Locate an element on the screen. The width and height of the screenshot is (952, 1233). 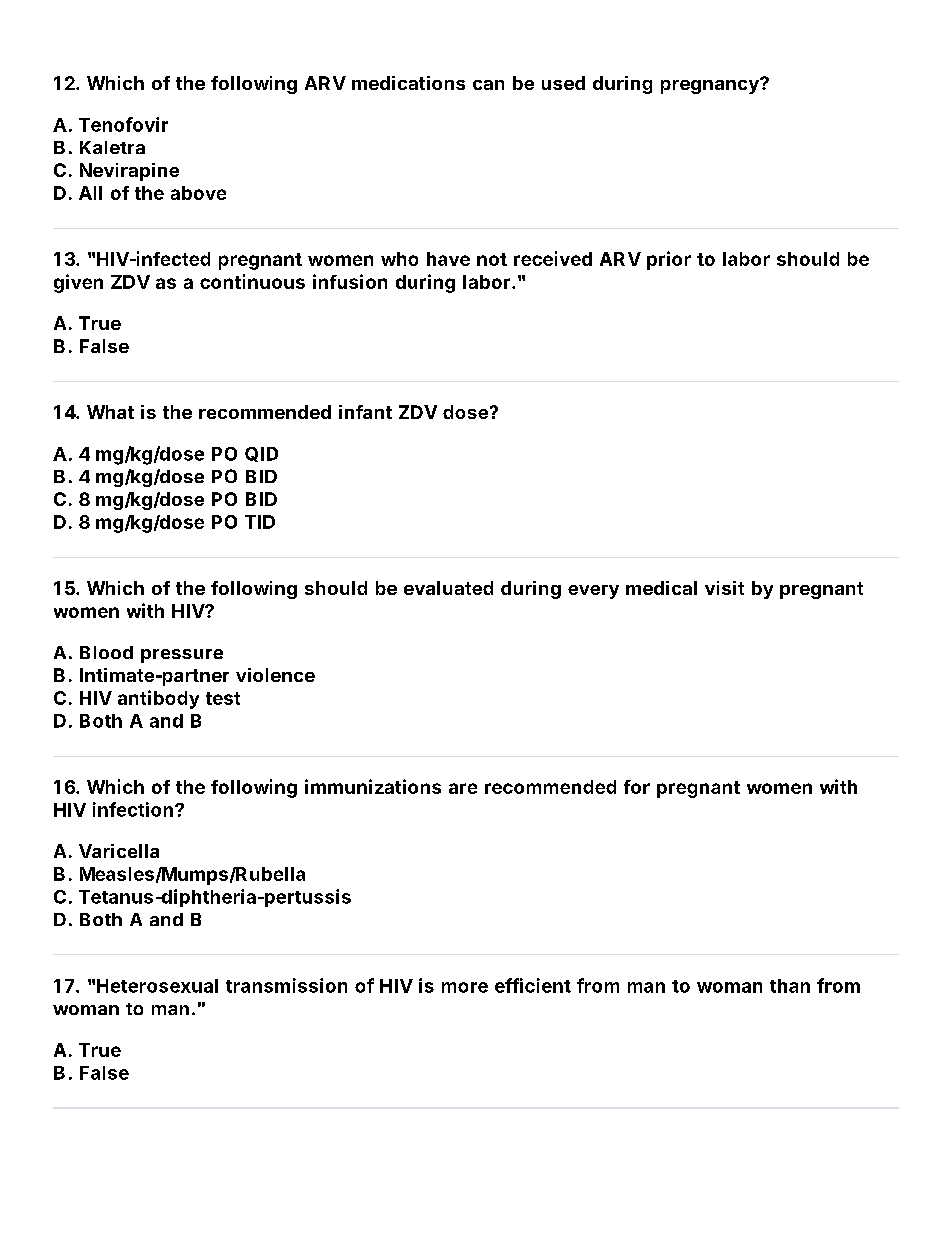
medications is located at coordinates (408, 83).
